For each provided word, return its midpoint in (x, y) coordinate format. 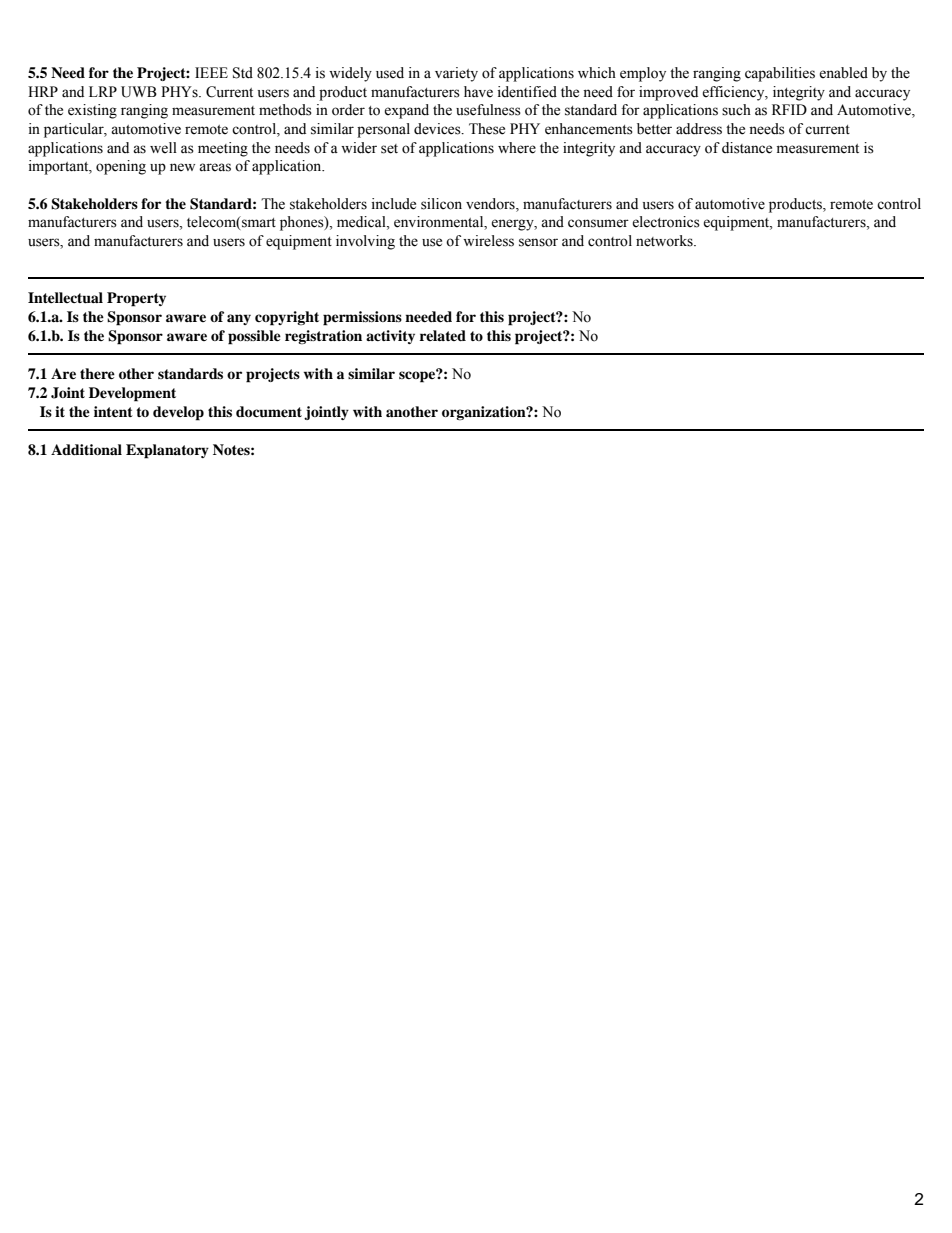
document (269, 412)
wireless (488, 241)
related (443, 335)
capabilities (780, 74)
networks (665, 241)
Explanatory (167, 451)
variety (456, 74)
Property (136, 299)
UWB (139, 92)
